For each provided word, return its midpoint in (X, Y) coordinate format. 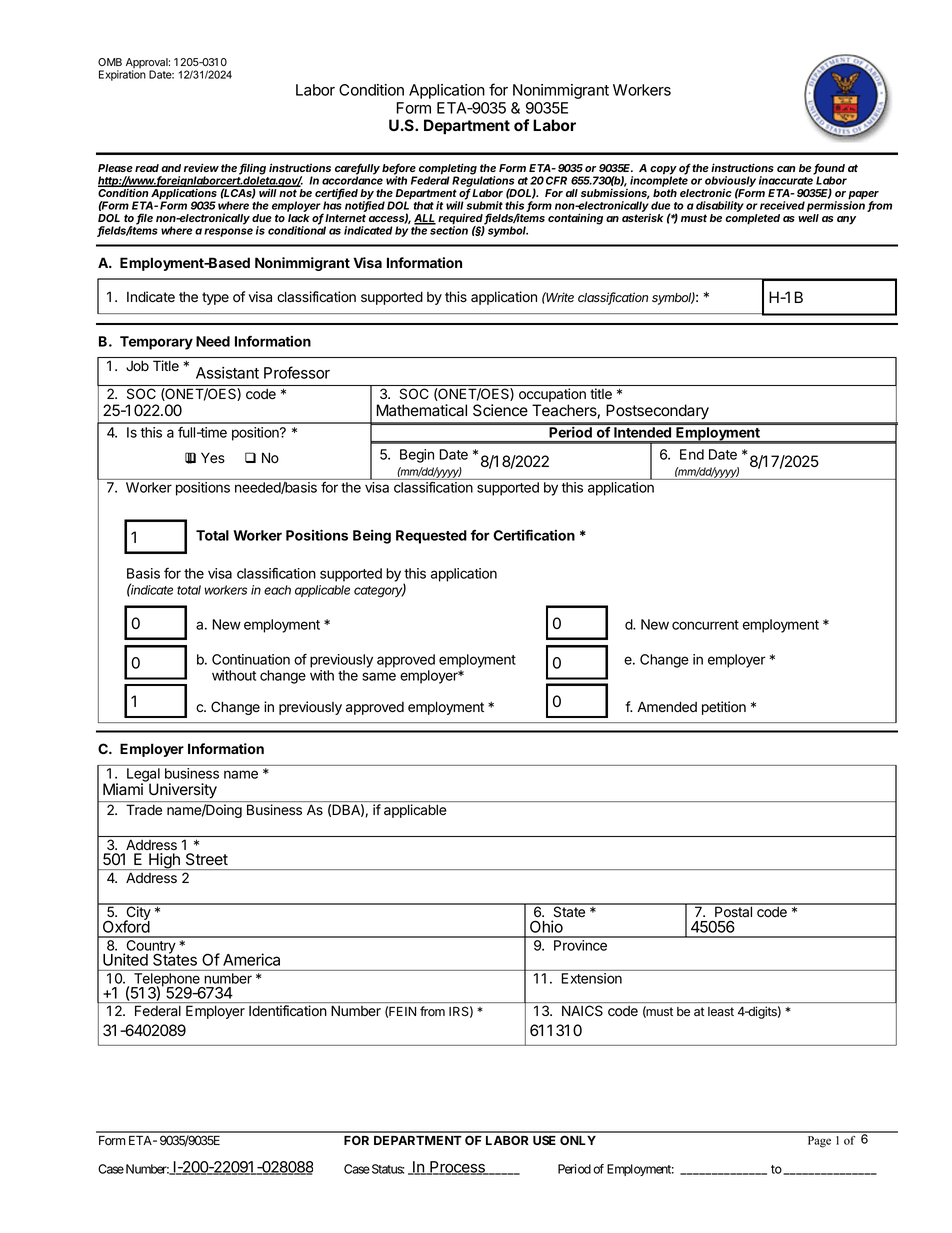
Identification (288, 1011)
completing (448, 170)
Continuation (251, 659)
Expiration (122, 75)
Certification (534, 535)
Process (457, 1168)
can (786, 169)
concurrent (705, 625)
